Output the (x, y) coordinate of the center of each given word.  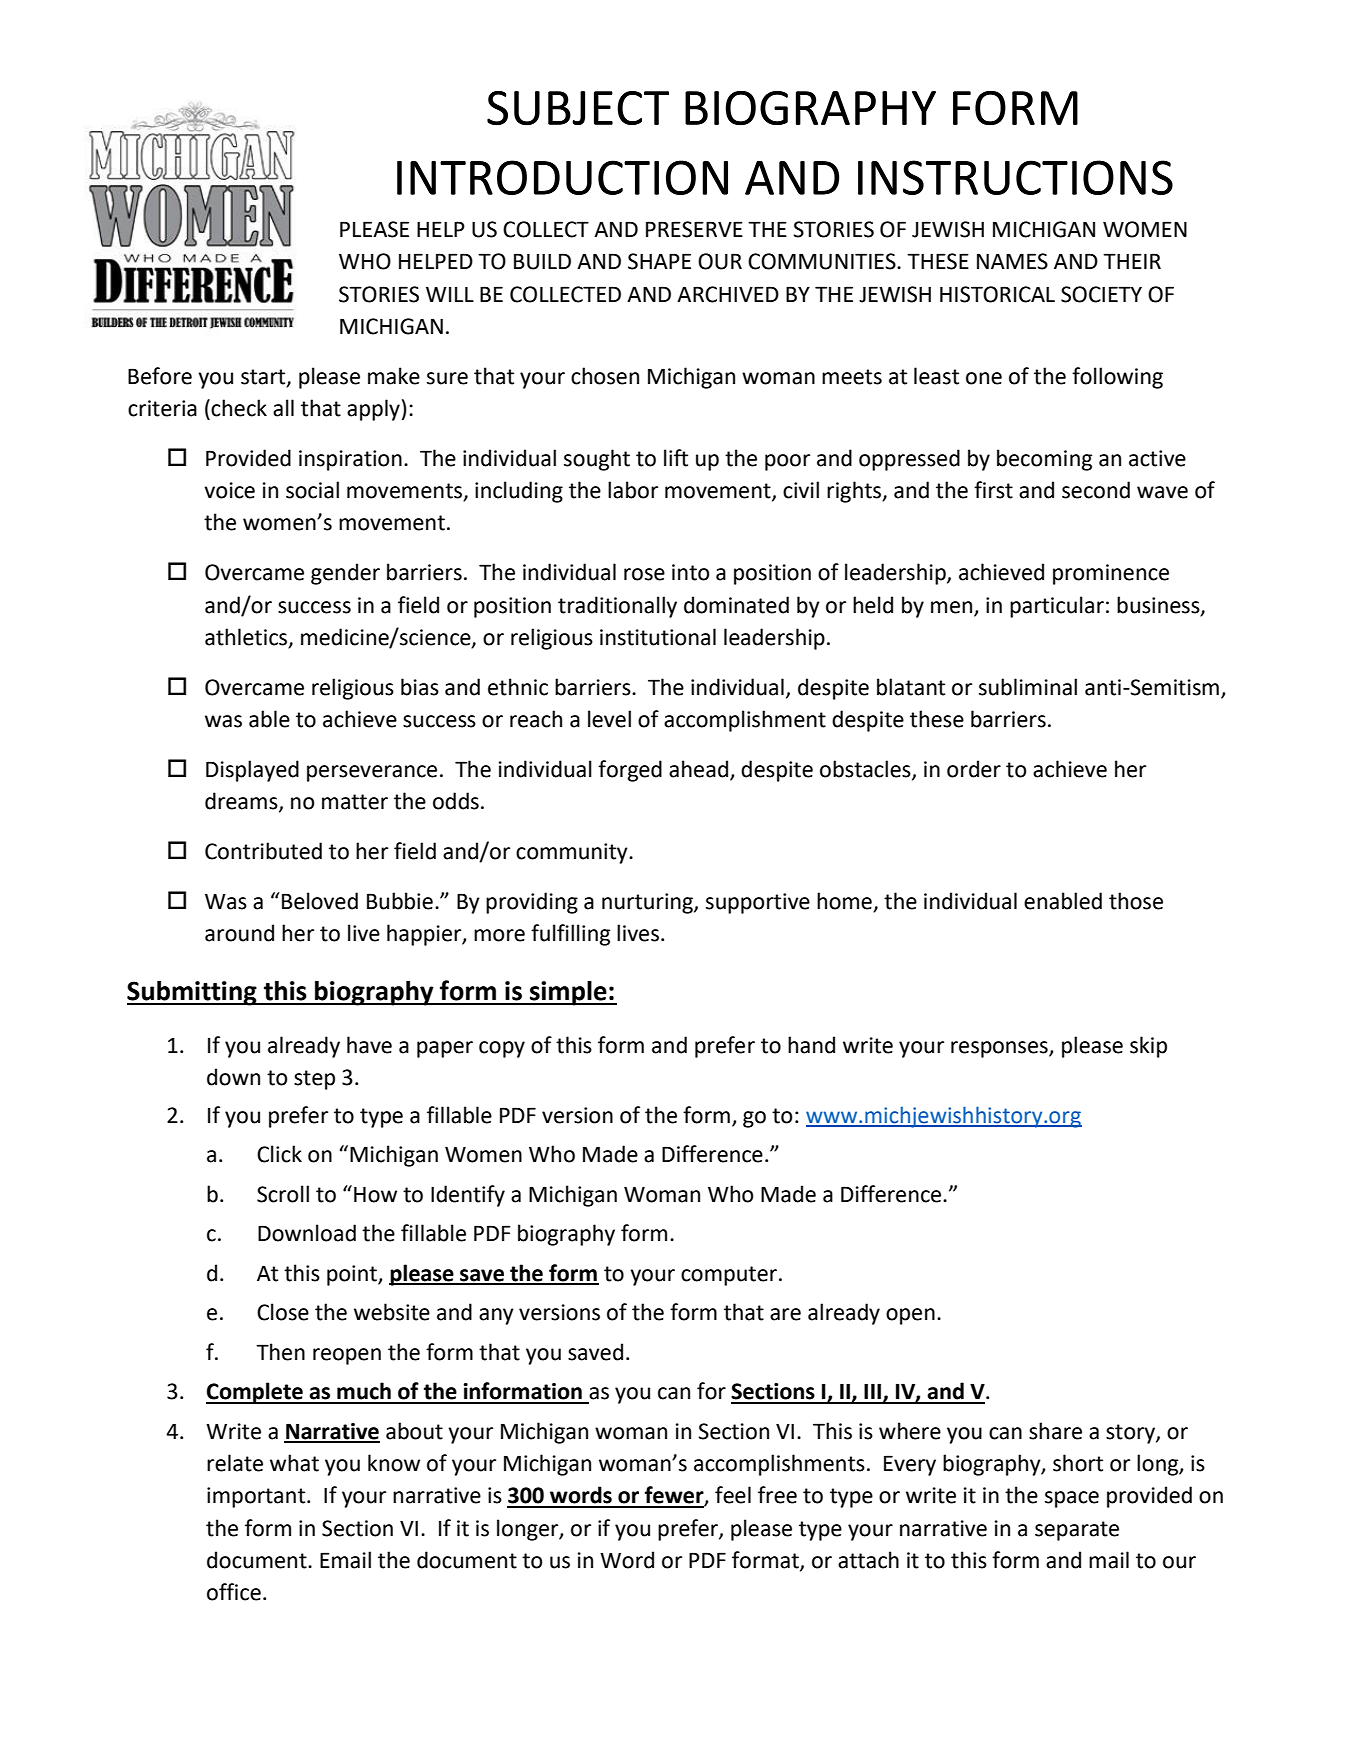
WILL (450, 294)
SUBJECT (578, 108)
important (257, 1497)
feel (733, 1495)
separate (1077, 1531)
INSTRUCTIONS (1015, 177)
